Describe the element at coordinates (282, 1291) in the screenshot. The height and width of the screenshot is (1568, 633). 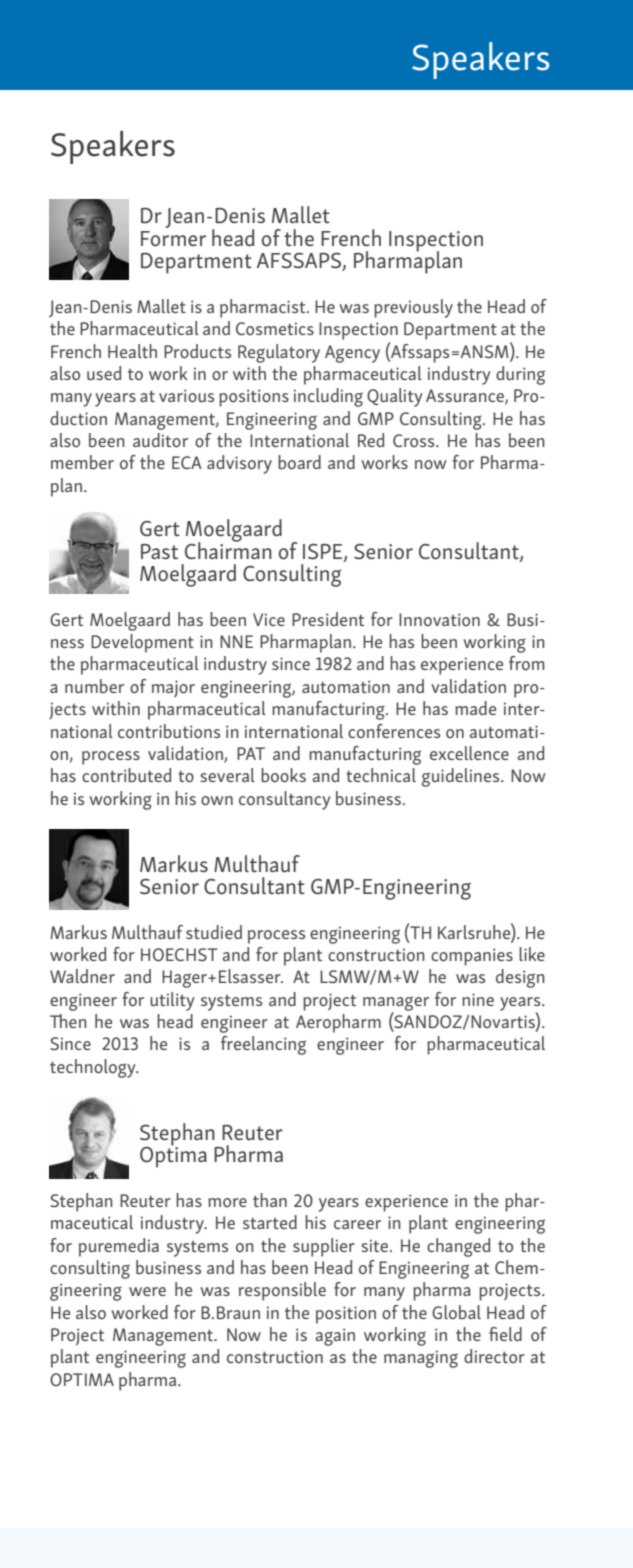
I see `responsible` at that location.
